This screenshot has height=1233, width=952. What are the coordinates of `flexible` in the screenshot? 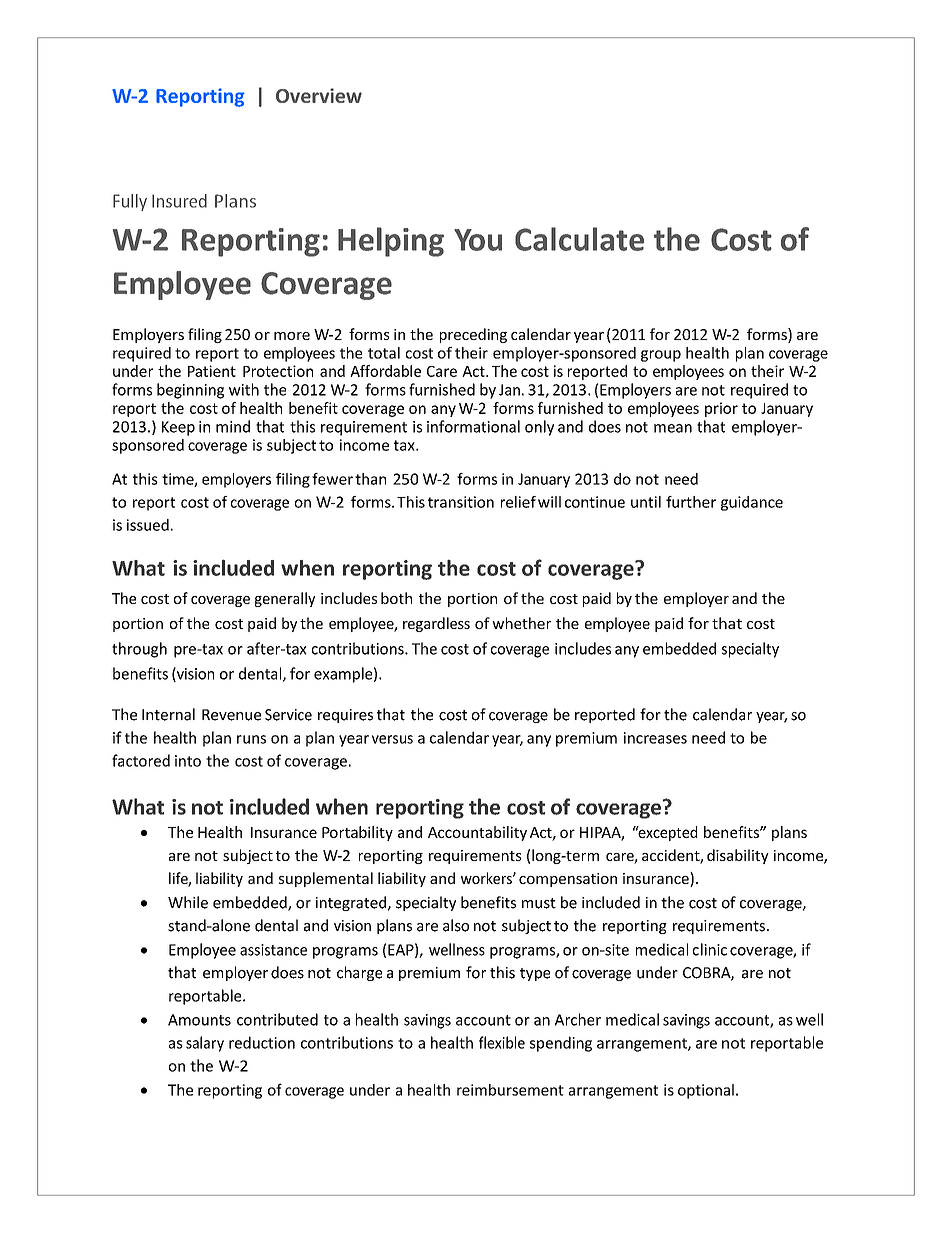 It's located at (502, 1042).
